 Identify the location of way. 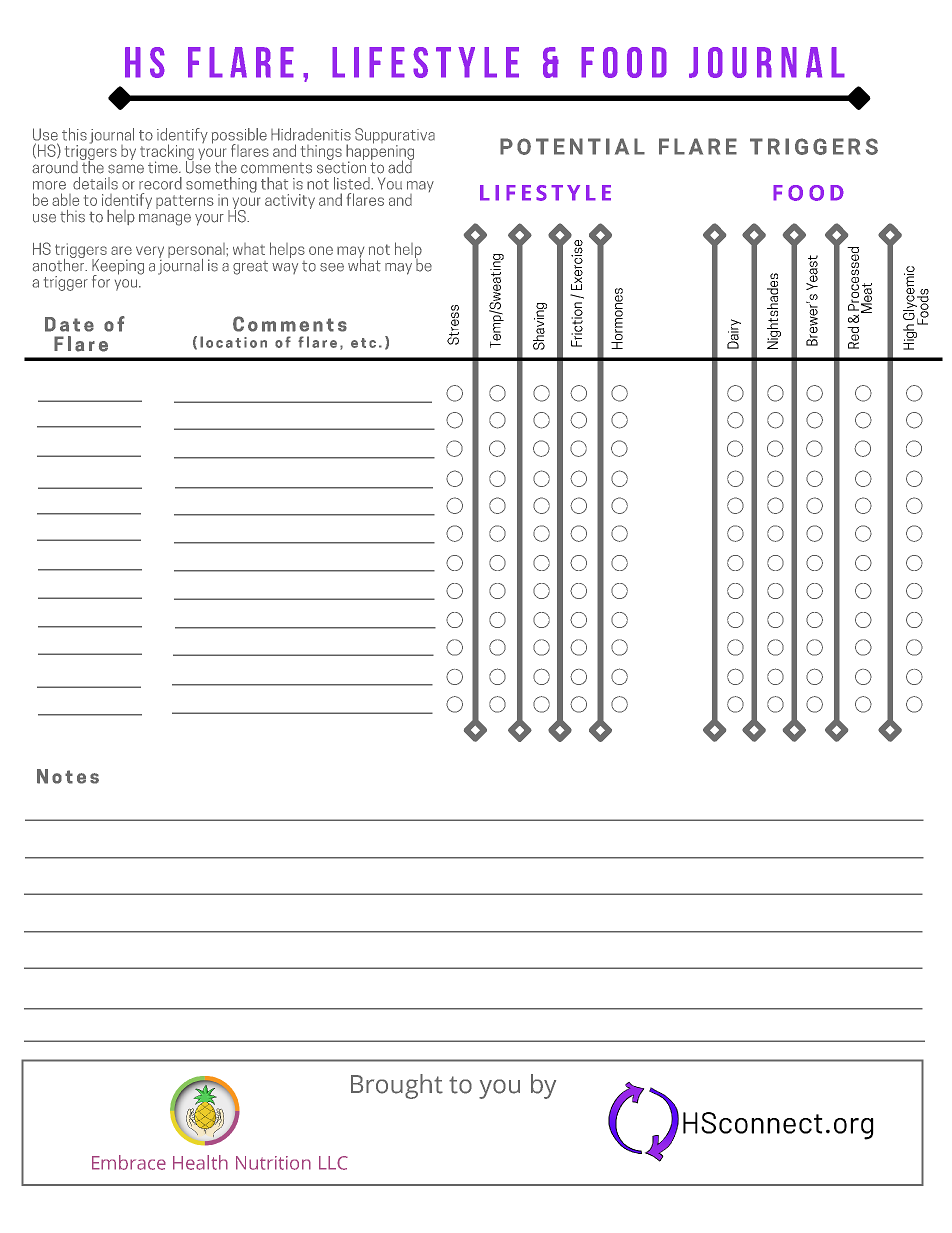
(285, 268).
